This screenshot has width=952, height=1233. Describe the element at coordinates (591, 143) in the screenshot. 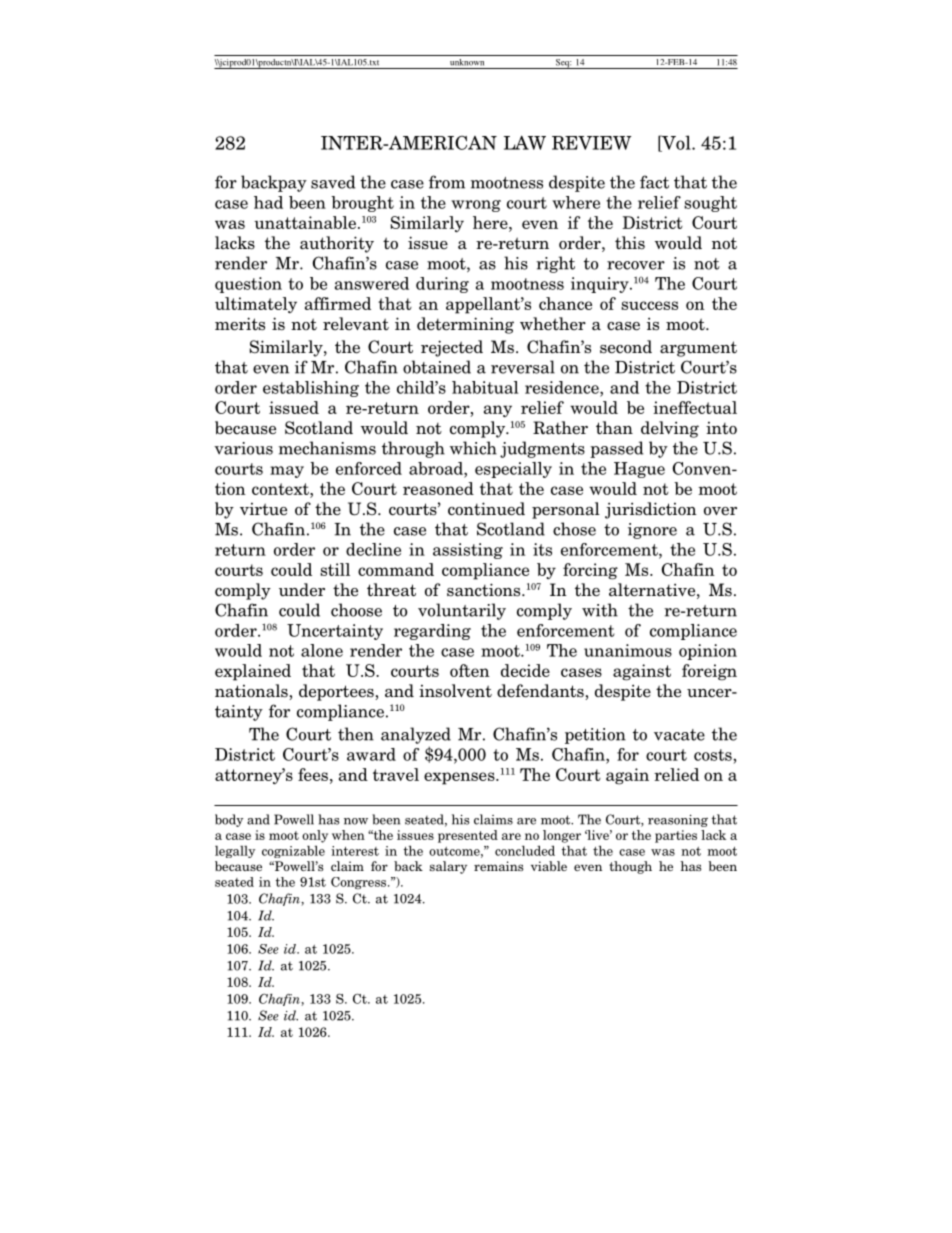

I see `REVIEW` at that location.
